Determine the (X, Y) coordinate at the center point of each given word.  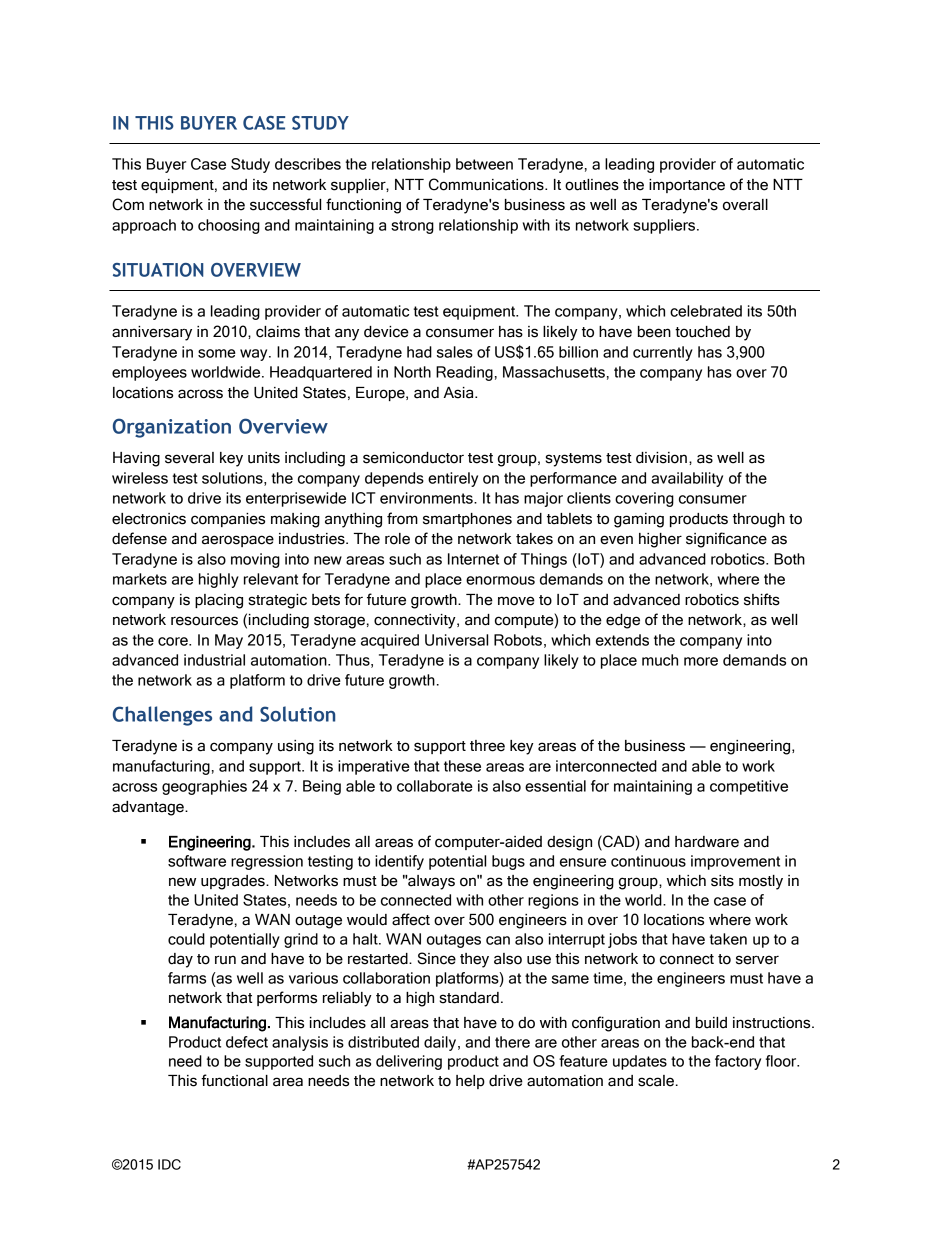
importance (687, 186)
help (470, 1082)
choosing (229, 226)
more (701, 661)
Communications (487, 184)
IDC (169, 1164)
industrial (214, 660)
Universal (456, 640)
